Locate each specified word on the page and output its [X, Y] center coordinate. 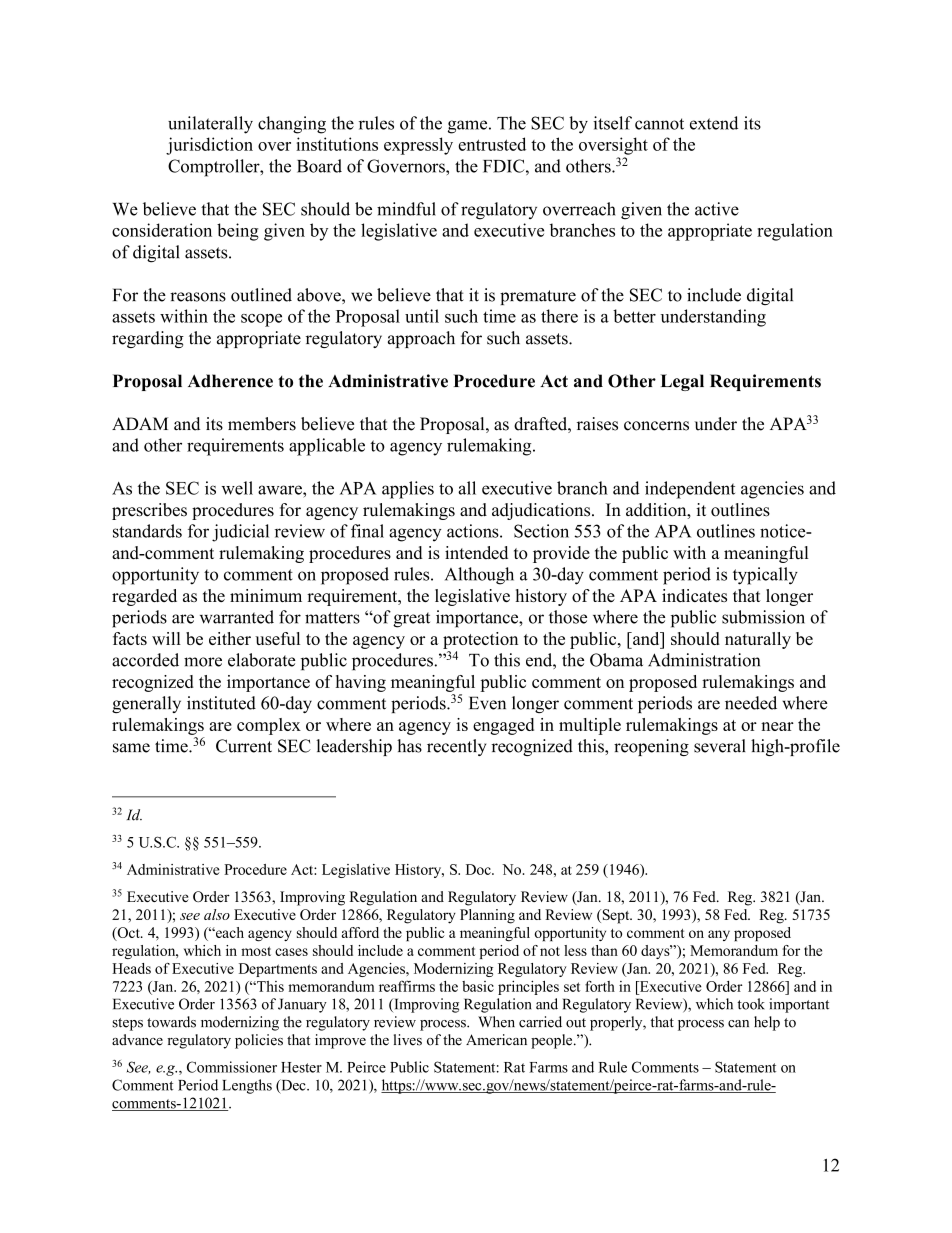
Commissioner [232, 1067]
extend [714, 123]
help [767, 1023]
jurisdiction [209, 146]
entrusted [492, 144]
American [496, 1040]
